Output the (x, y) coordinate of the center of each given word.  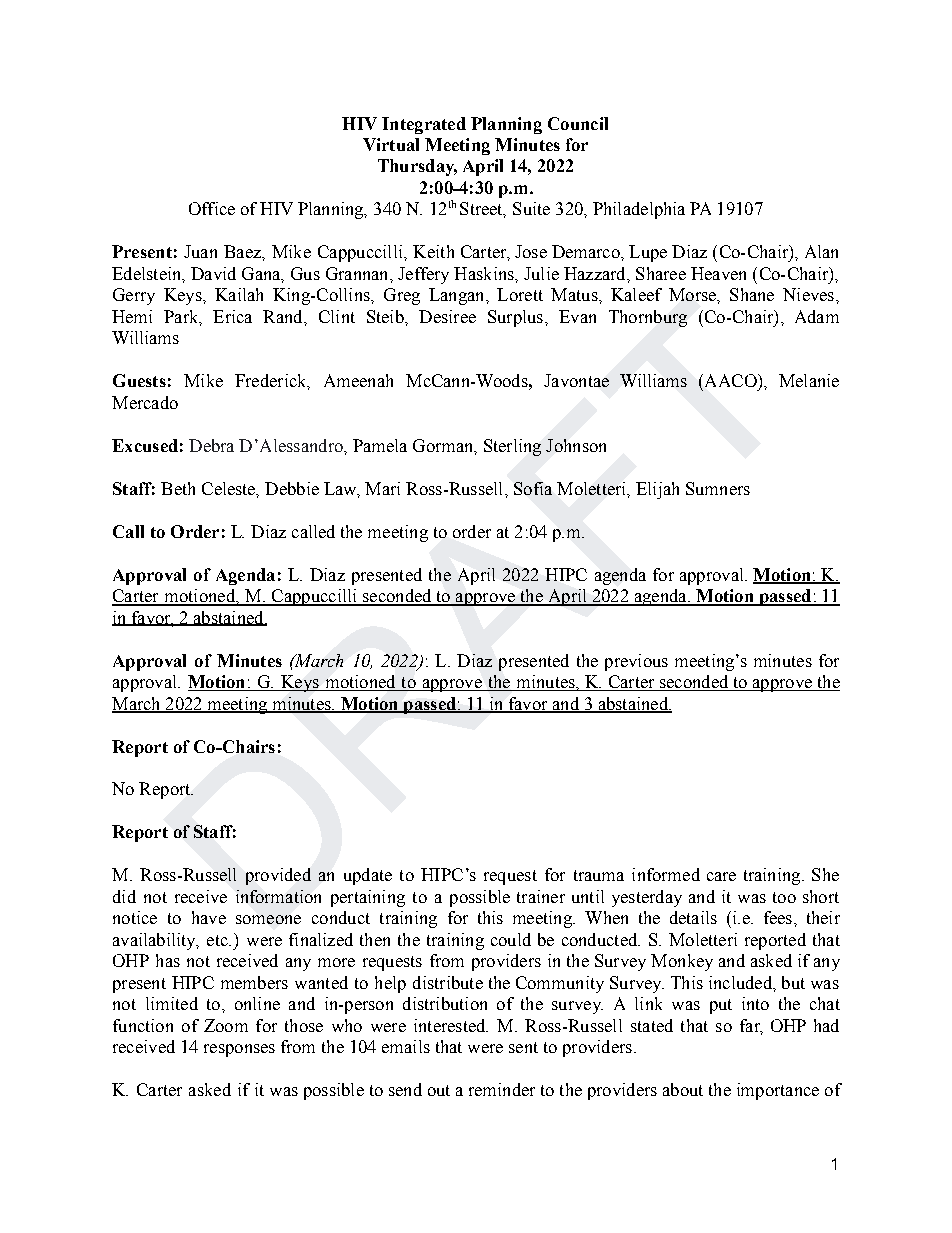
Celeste (230, 489)
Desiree (447, 316)
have (209, 917)
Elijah (657, 490)
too (784, 897)
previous (636, 662)
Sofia (533, 488)
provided (278, 876)
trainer (541, 896)
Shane (752, 294)
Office (212, 208)
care (721, 876)
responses (239, 1050)
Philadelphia (639, 210)
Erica (232, 316)
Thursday (417, 167)
